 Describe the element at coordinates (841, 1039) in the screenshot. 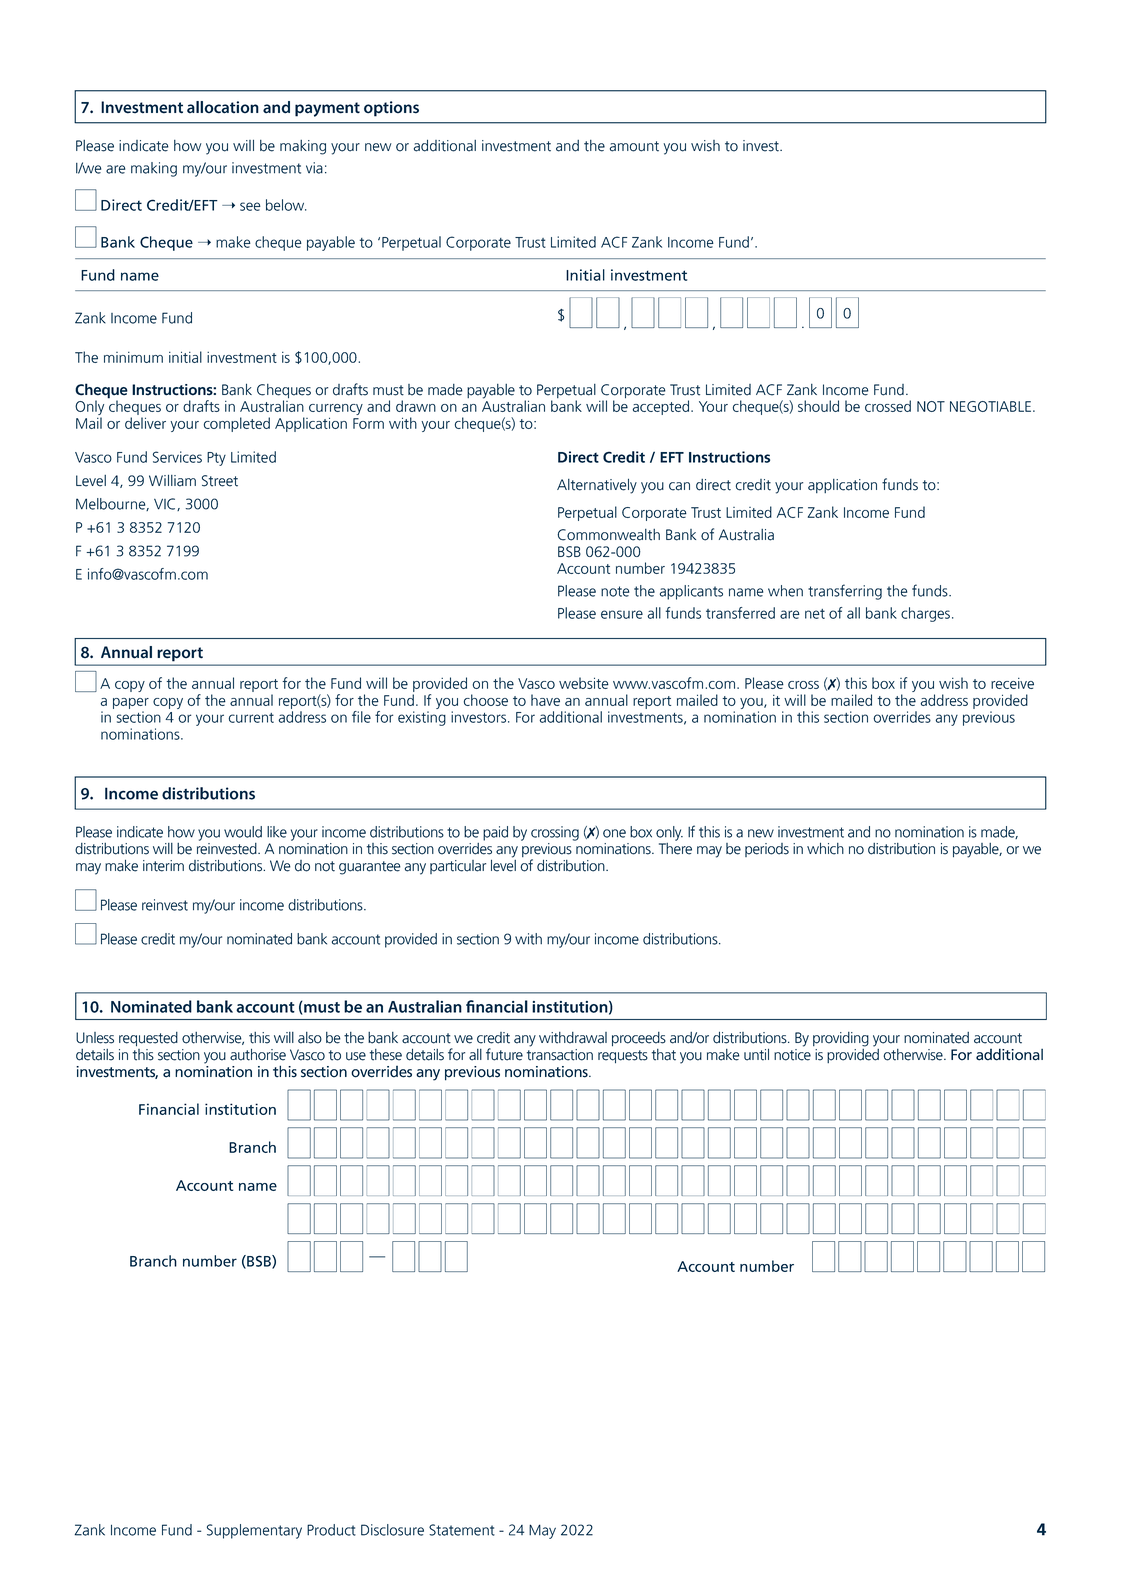

I see `providing` at that location.
